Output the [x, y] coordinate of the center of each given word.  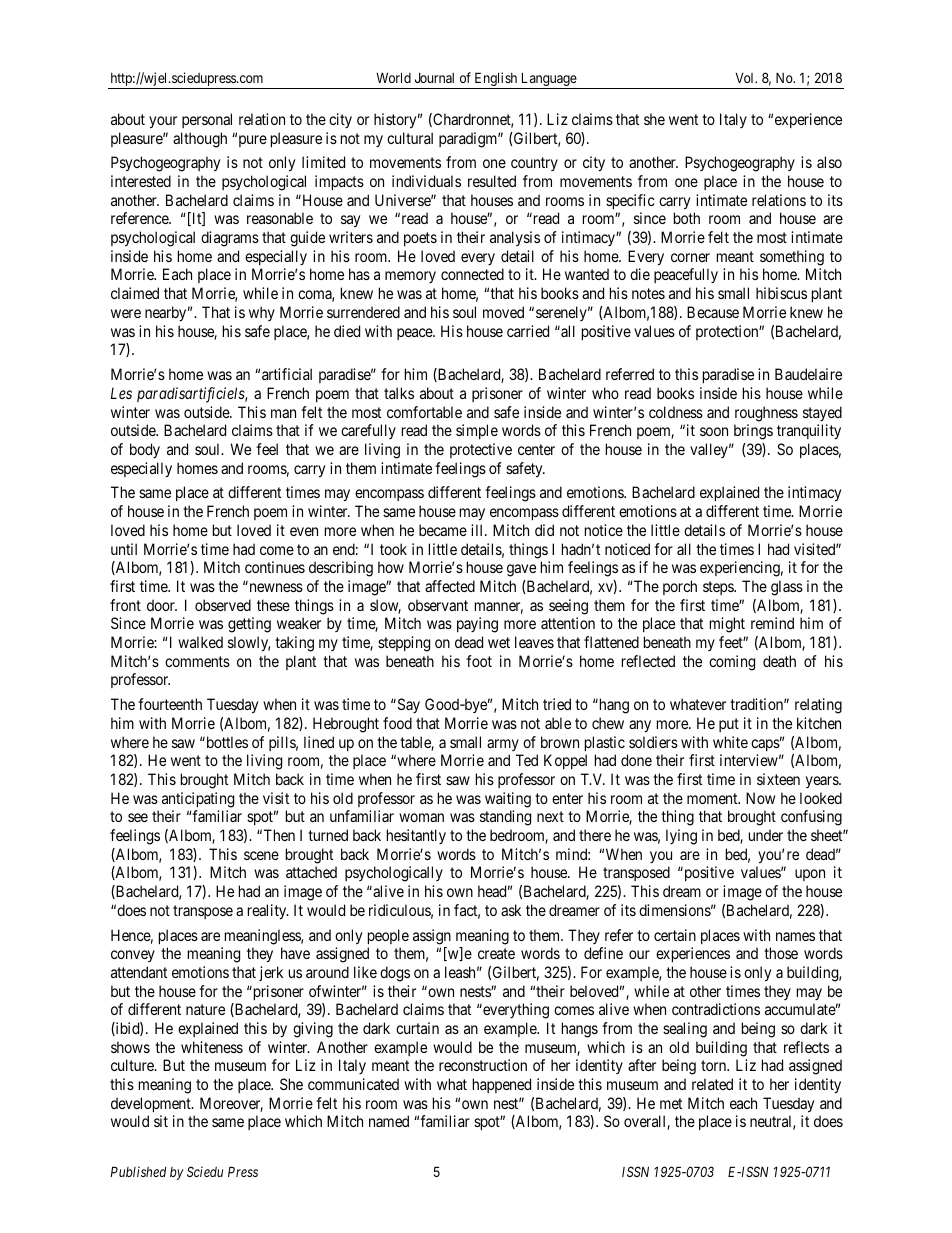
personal [207, 120]
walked [200, 642]
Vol [746, 78]
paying [477, 625]
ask [511, 910]
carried [528, 331]
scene [261, 855]
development [152, 1104]
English [496, 80]
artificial [287, 374]
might [727, 625]
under [766, 835]
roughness [766, 414]
